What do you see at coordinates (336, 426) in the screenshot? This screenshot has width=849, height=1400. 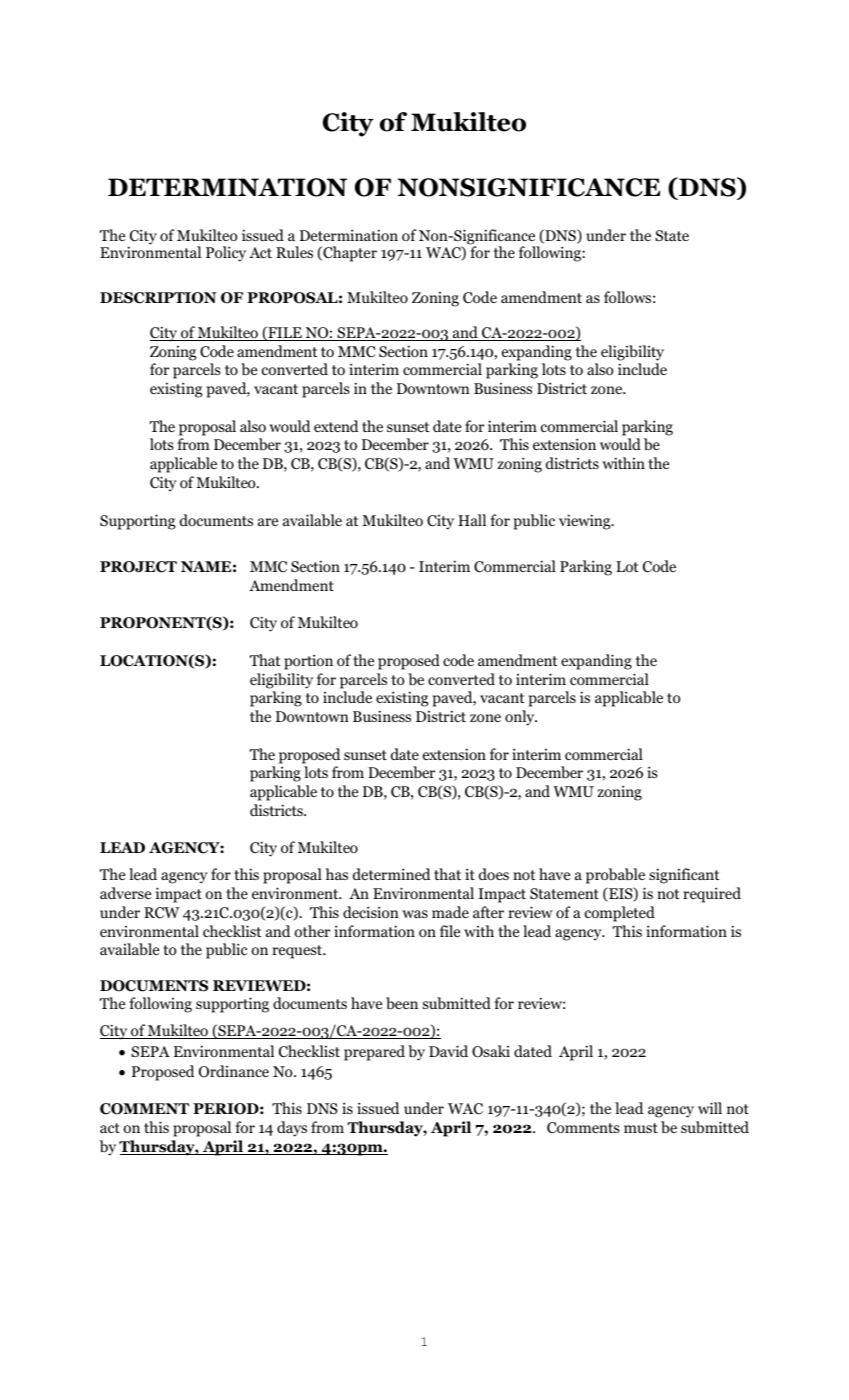 I see `extend` at bounding box center [336, 426].
